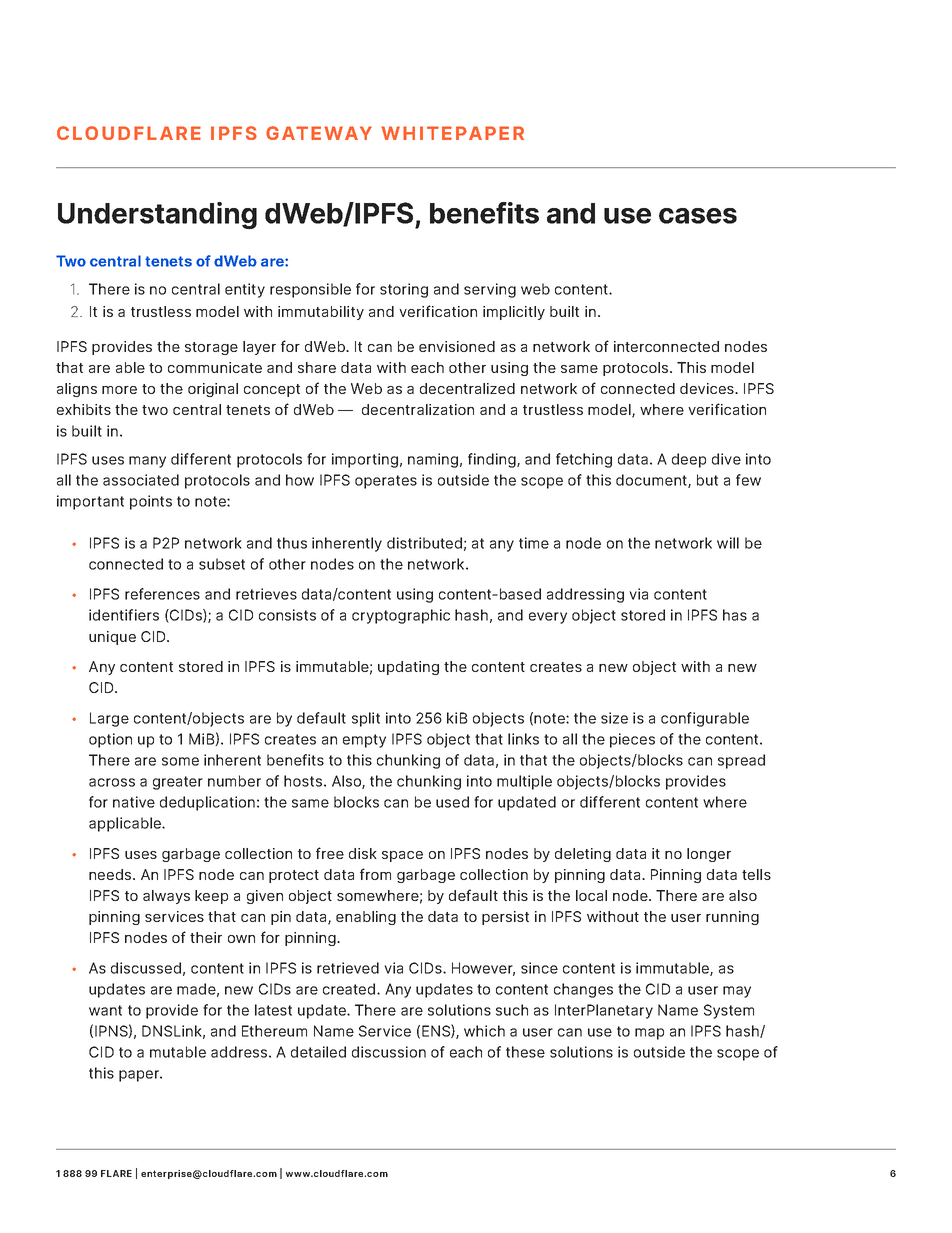 This screenshot has height=1233, width=952. Describe the element at coordinates (652, 481) in the screenshot. I see `document` at that location.
